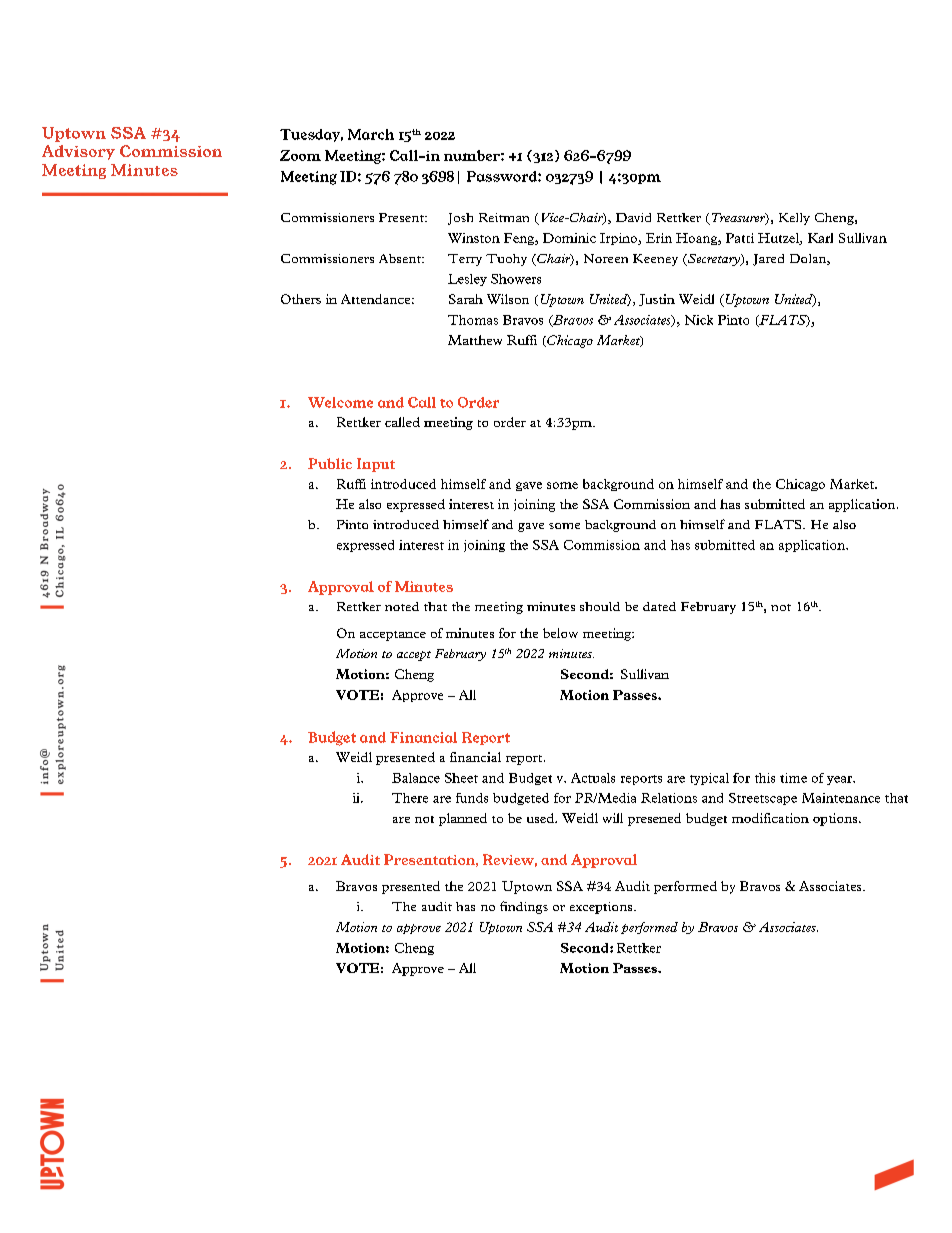 This screenshot has width=952, height=1233. Describe the element at coordinates (376, 465) in the screenshot. I see `Input` at that location.
